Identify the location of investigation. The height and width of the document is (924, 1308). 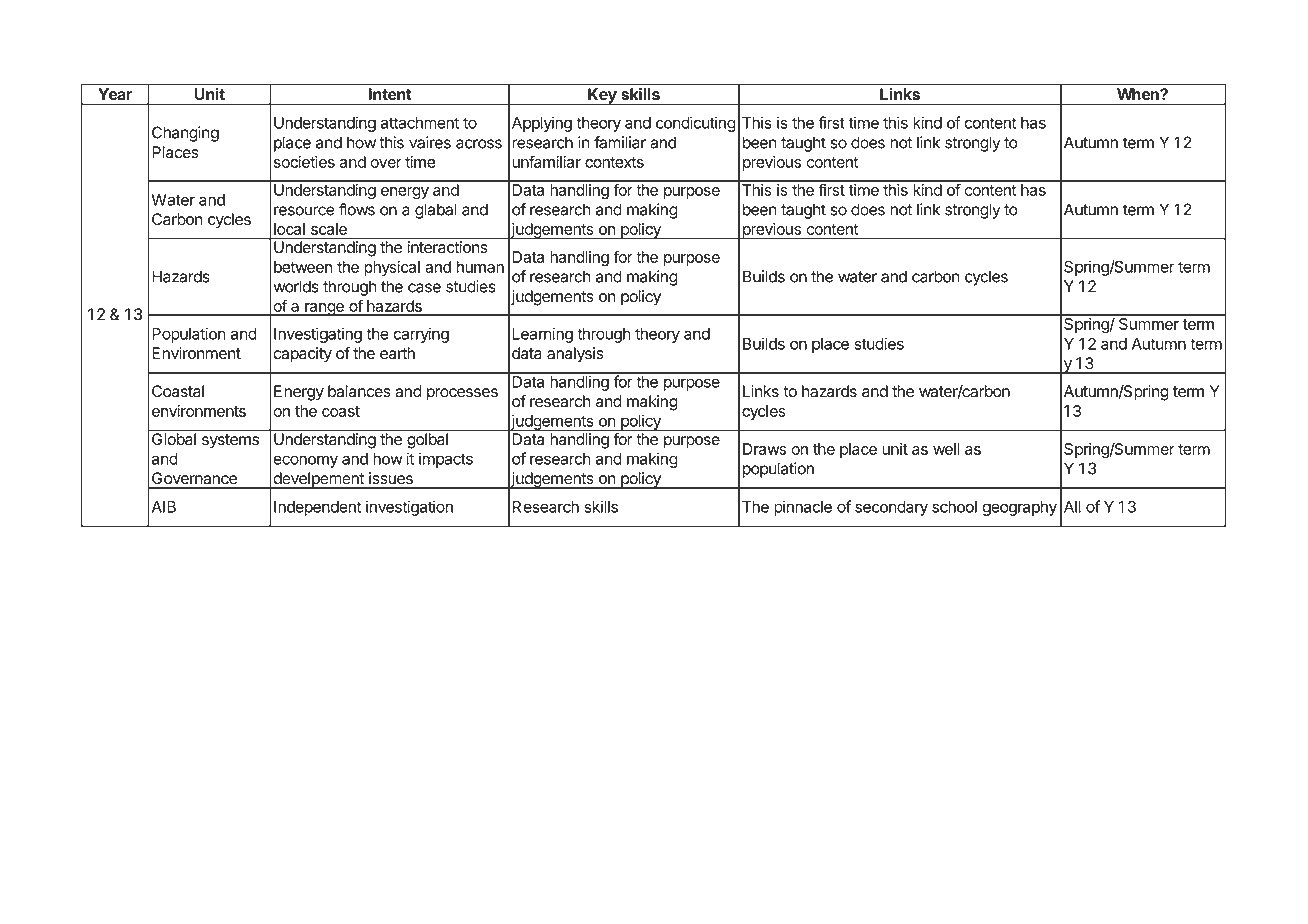
(409, 508).
